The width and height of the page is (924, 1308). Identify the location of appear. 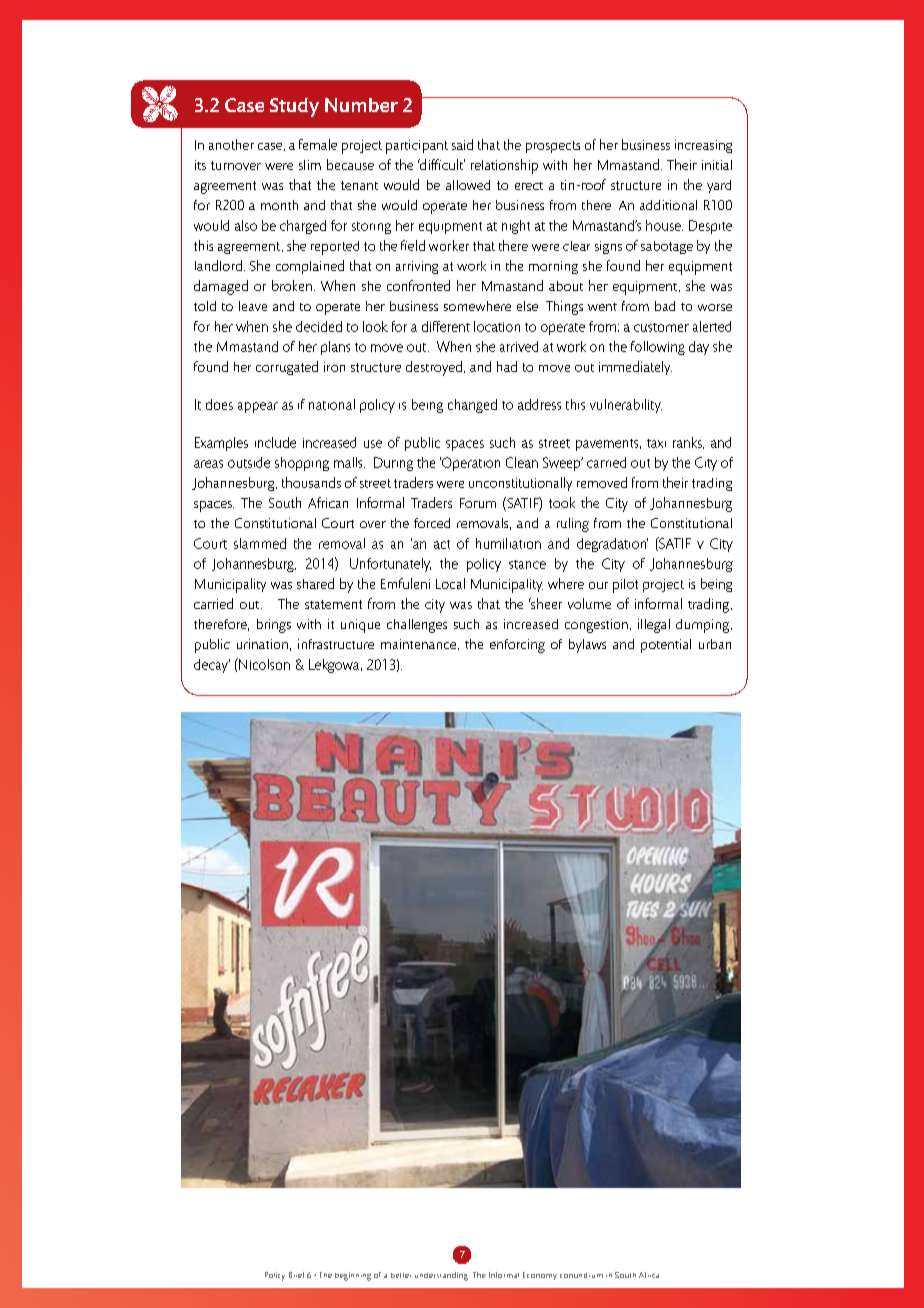
(258, 407).
